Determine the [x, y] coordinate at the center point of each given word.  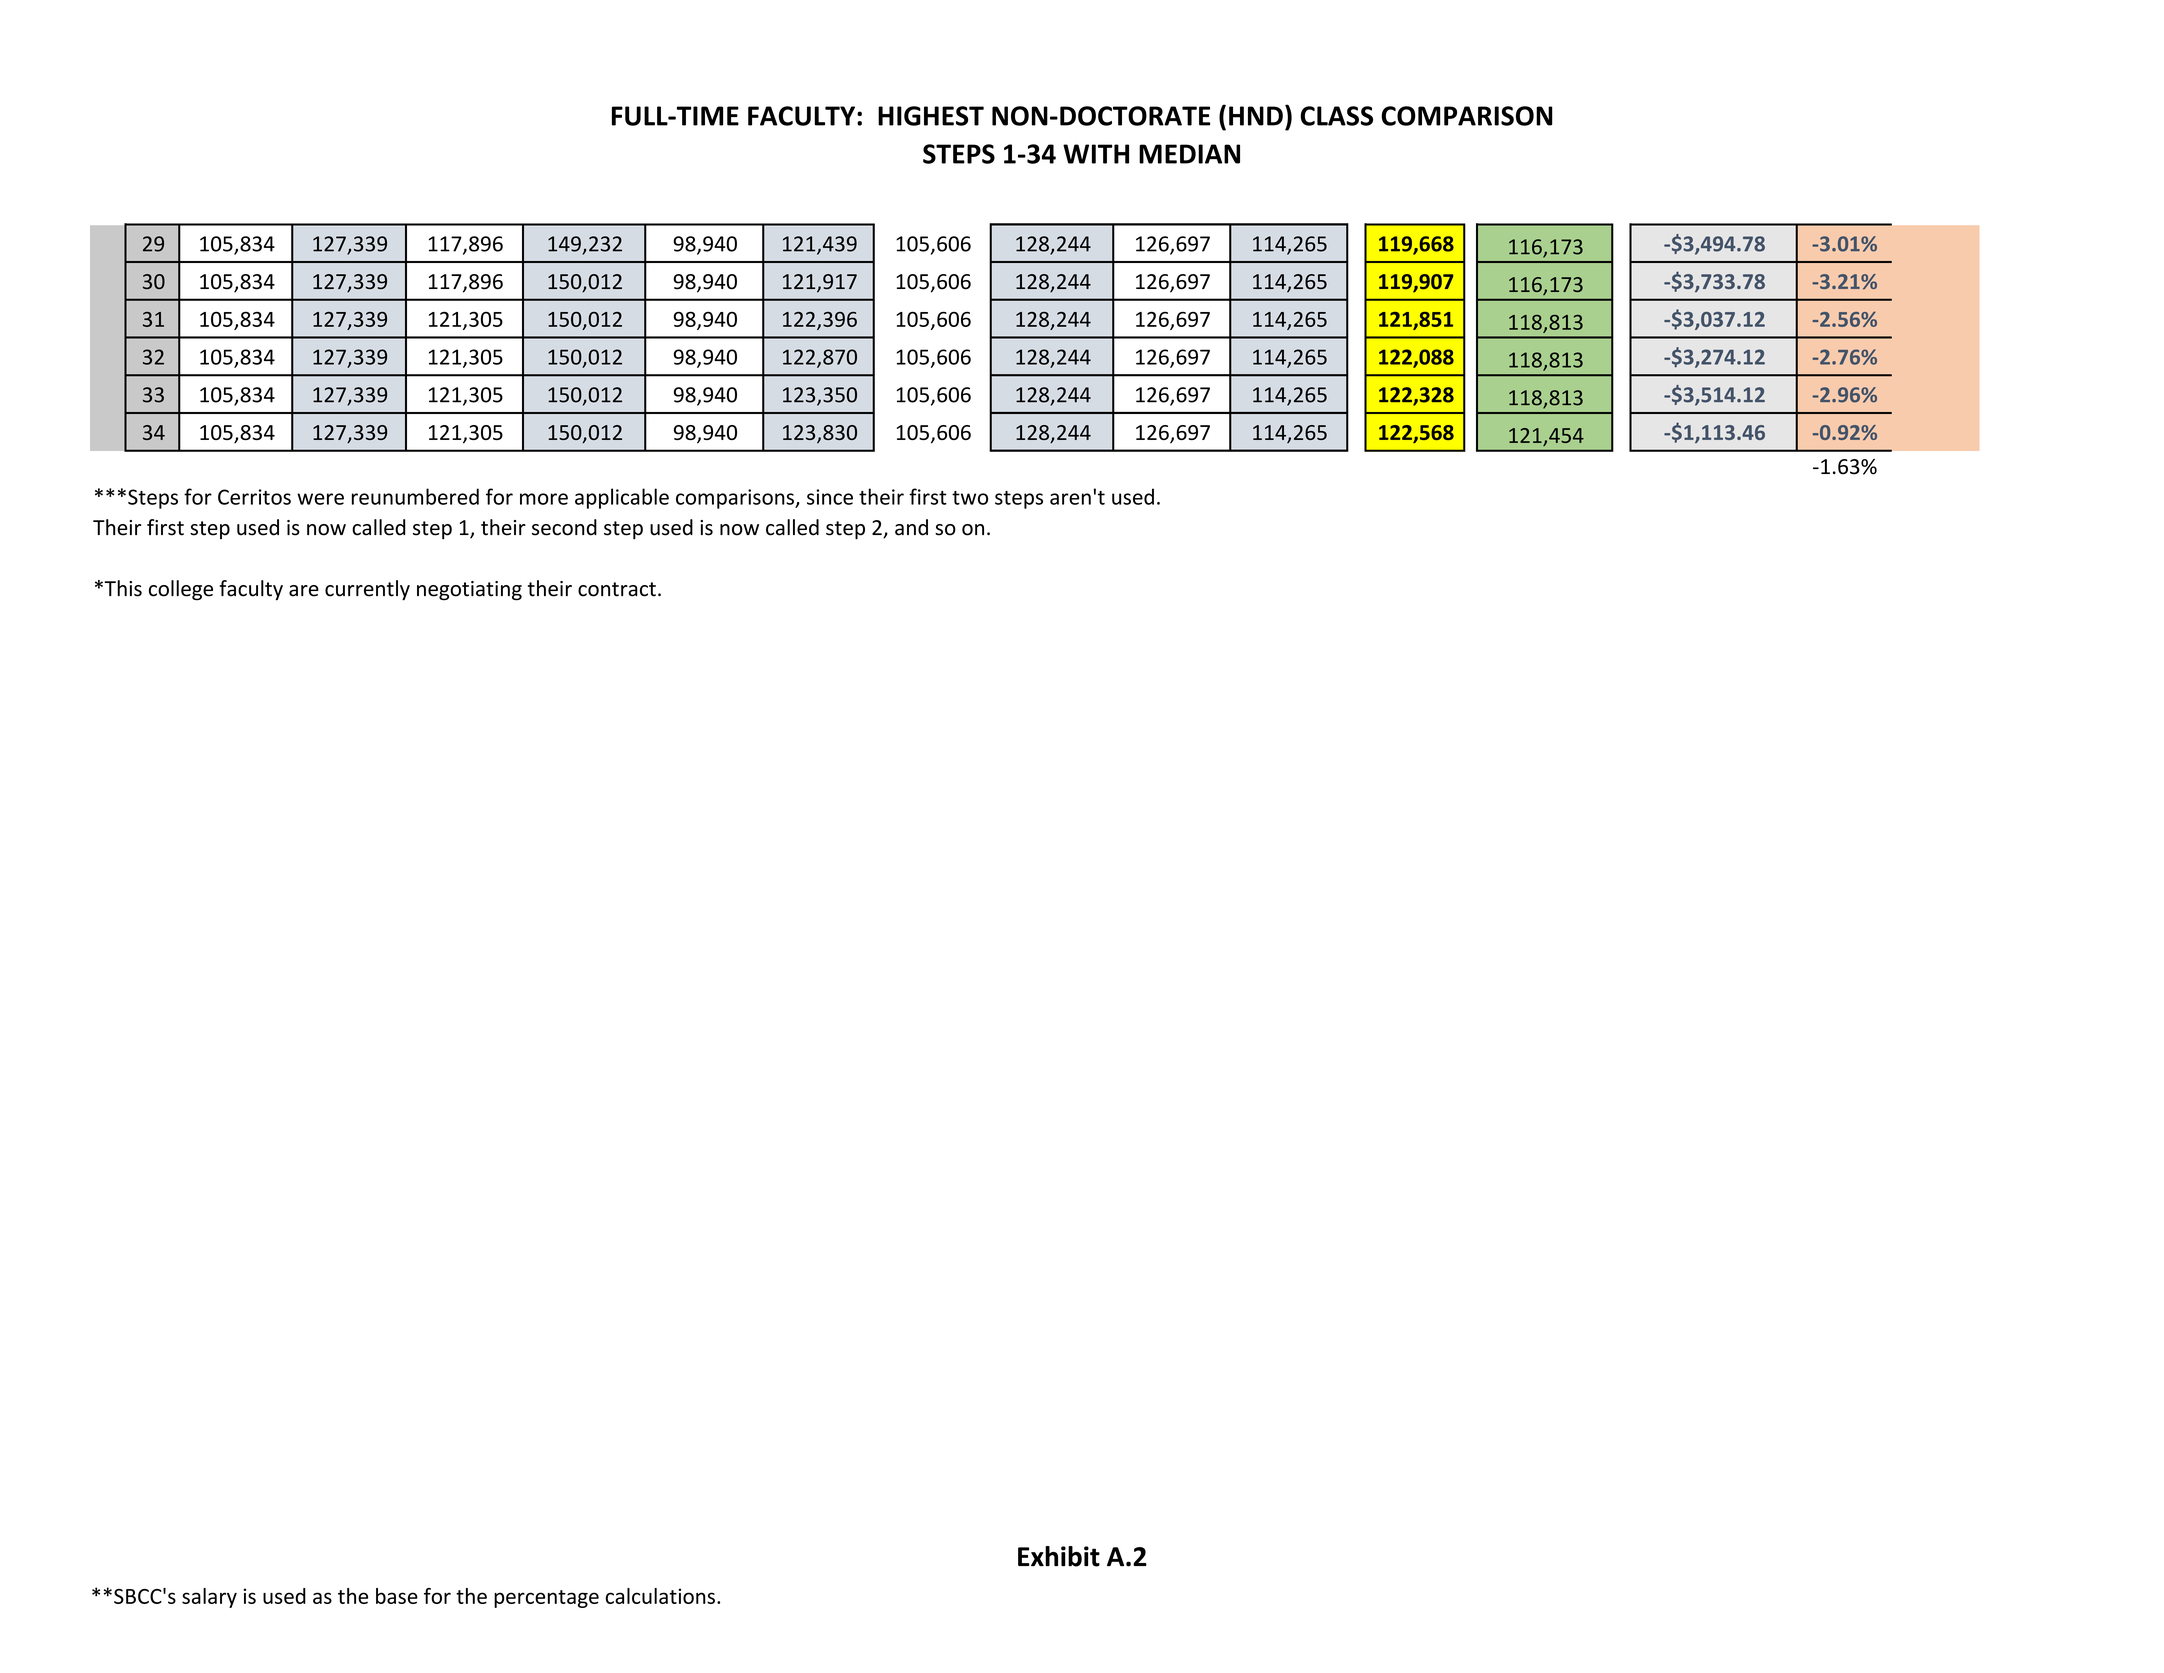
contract [617, 589]
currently [367, 590]
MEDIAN [1189, 154]
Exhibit [1059, 1556]
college [181, 590]
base [397, 1596]
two [970, 498]
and [911, 527]
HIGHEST [931, 116]
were [320, 499]
